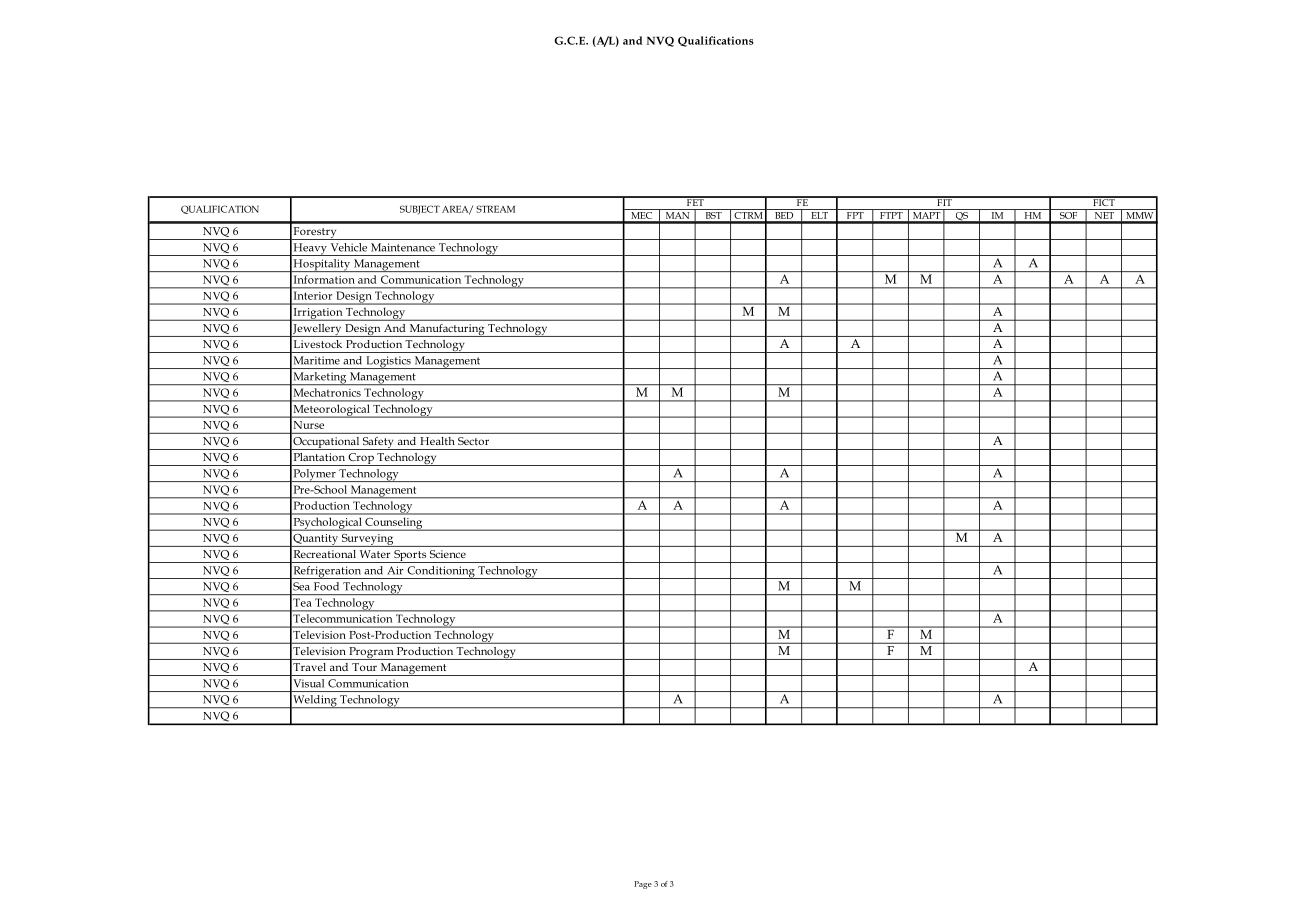 This screenshot has width=1308, height=924. I want to click on Conditioning, so click(441, 572).
